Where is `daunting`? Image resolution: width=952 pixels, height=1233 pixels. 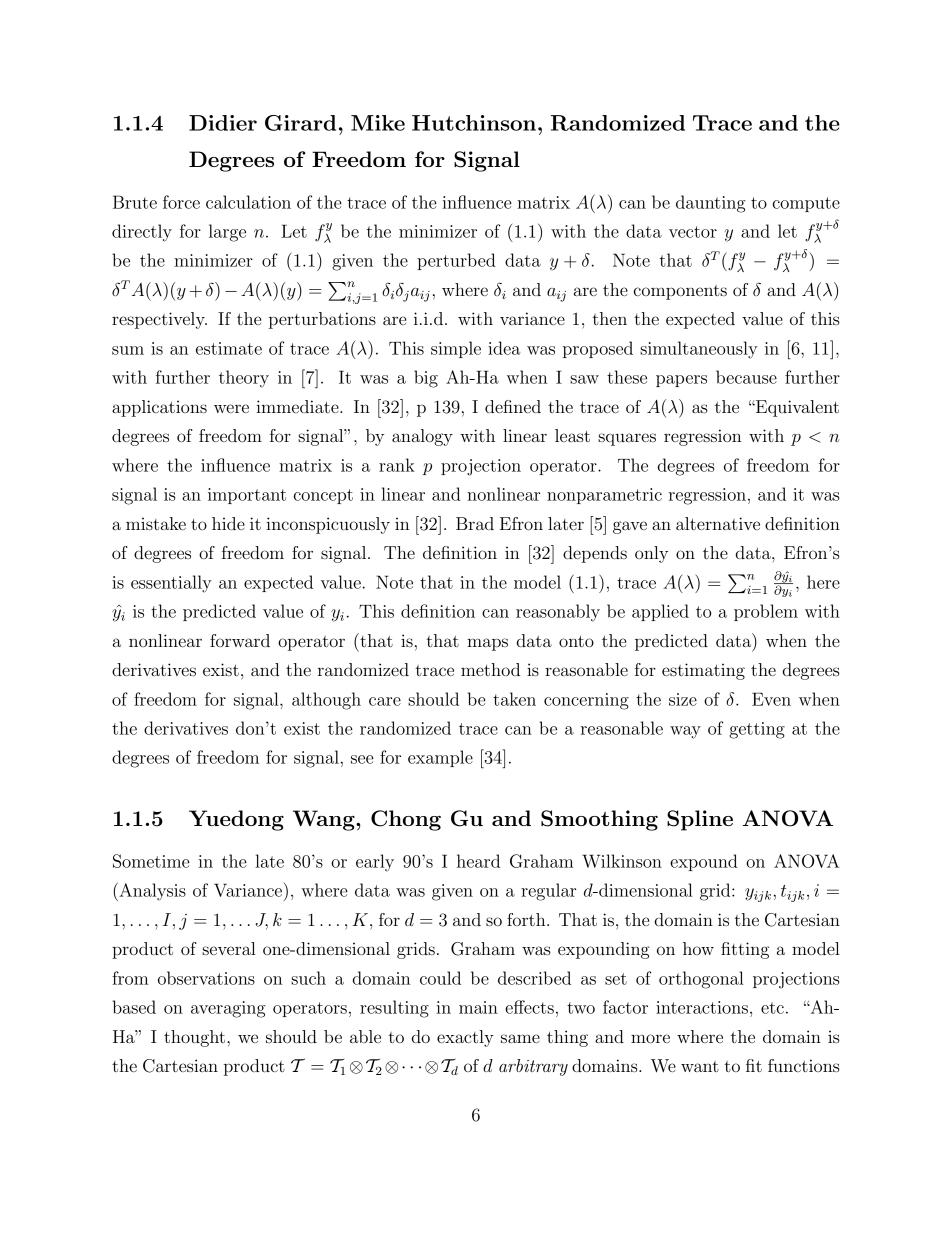
daunting is located at coordinates (710, 204).
